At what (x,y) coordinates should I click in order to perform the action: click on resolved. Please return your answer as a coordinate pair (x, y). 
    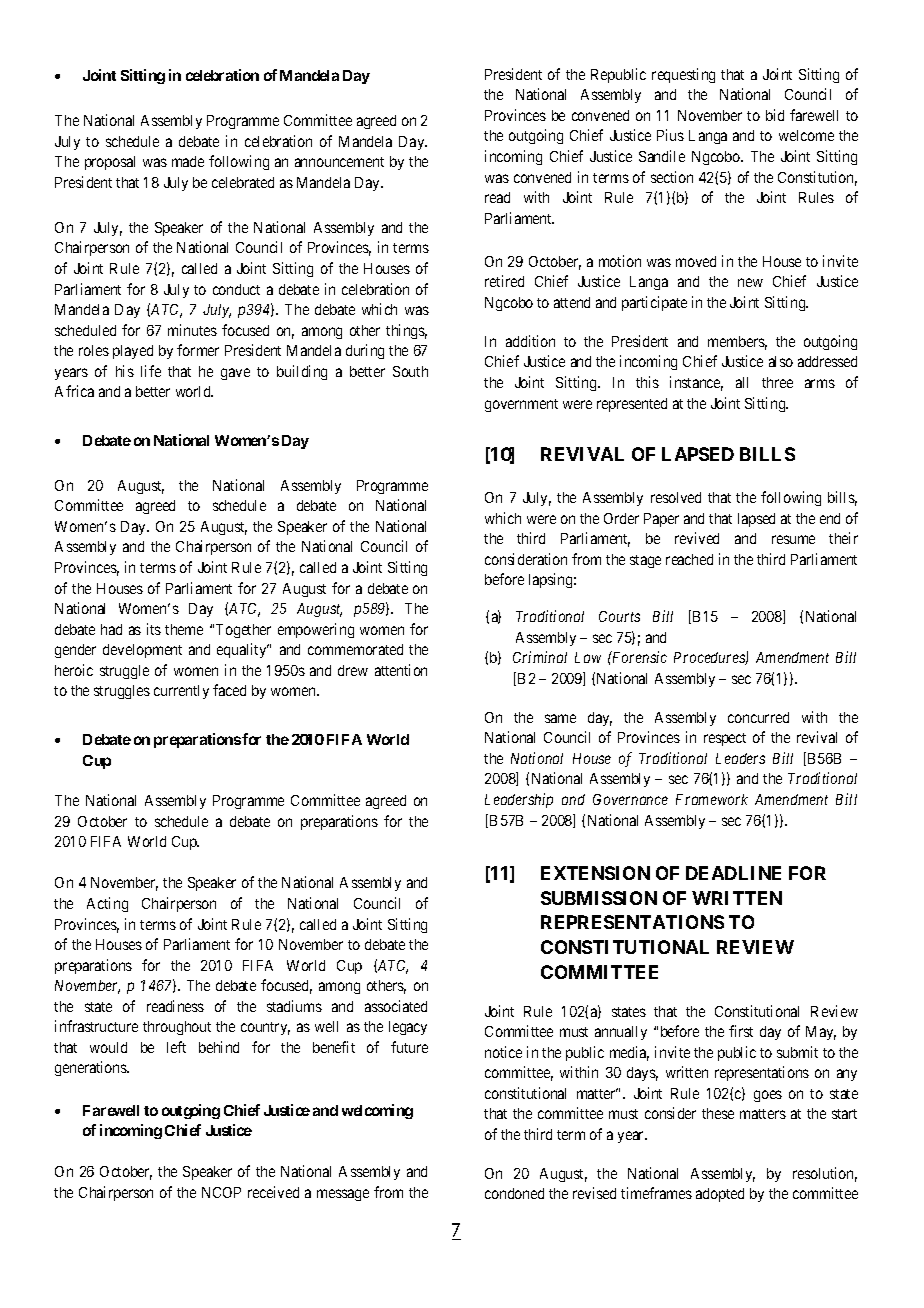
    Looking at the image, I should click on (676, 497).
